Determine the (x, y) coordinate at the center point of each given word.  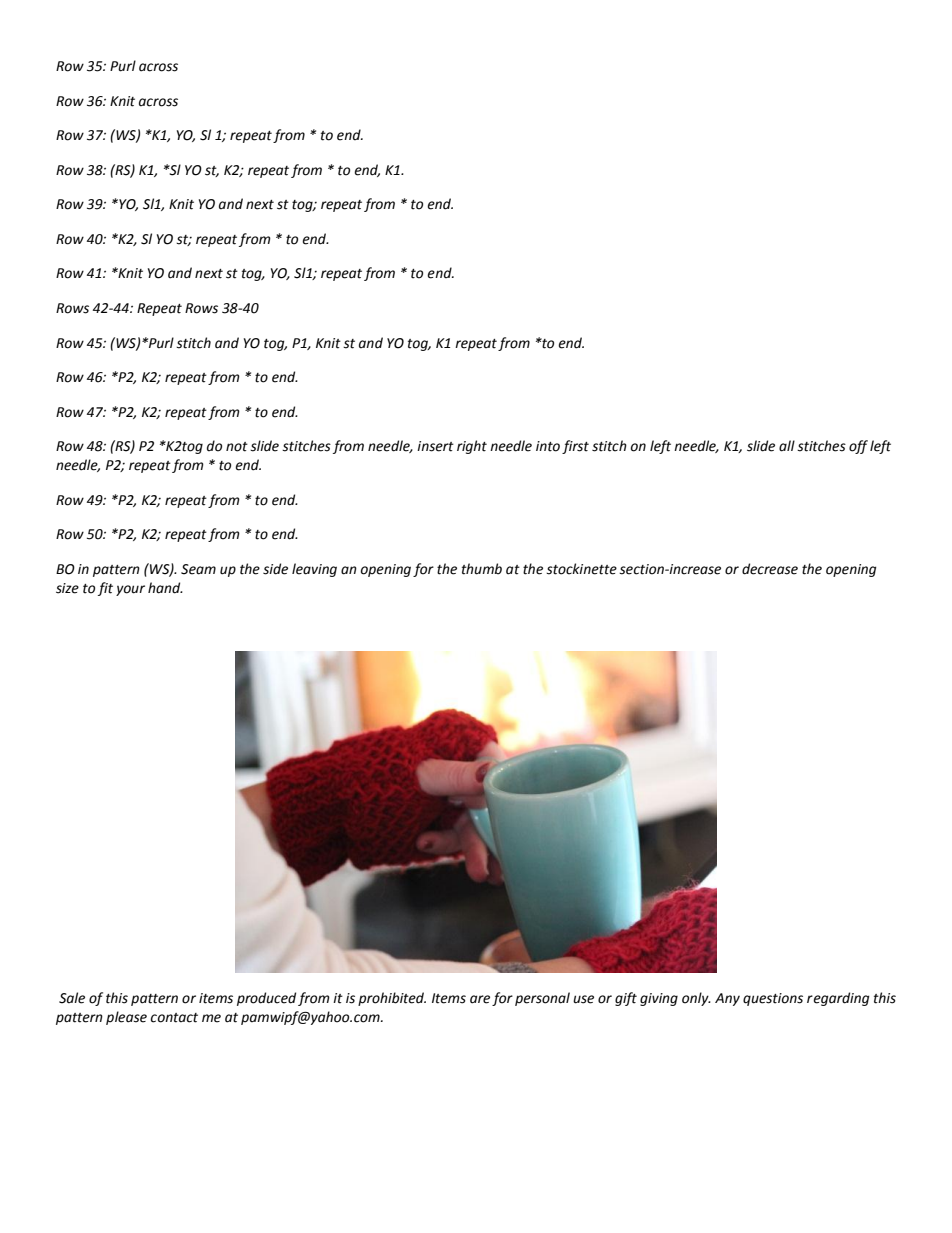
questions (773, 999)
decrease (770, 569)
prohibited (392, 999)
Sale (72, 998)
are (480, 999)
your (130, 590)
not (237, 447)
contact (174, 1018)
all (787, 446)
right (472, 447)
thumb (482, 569)
